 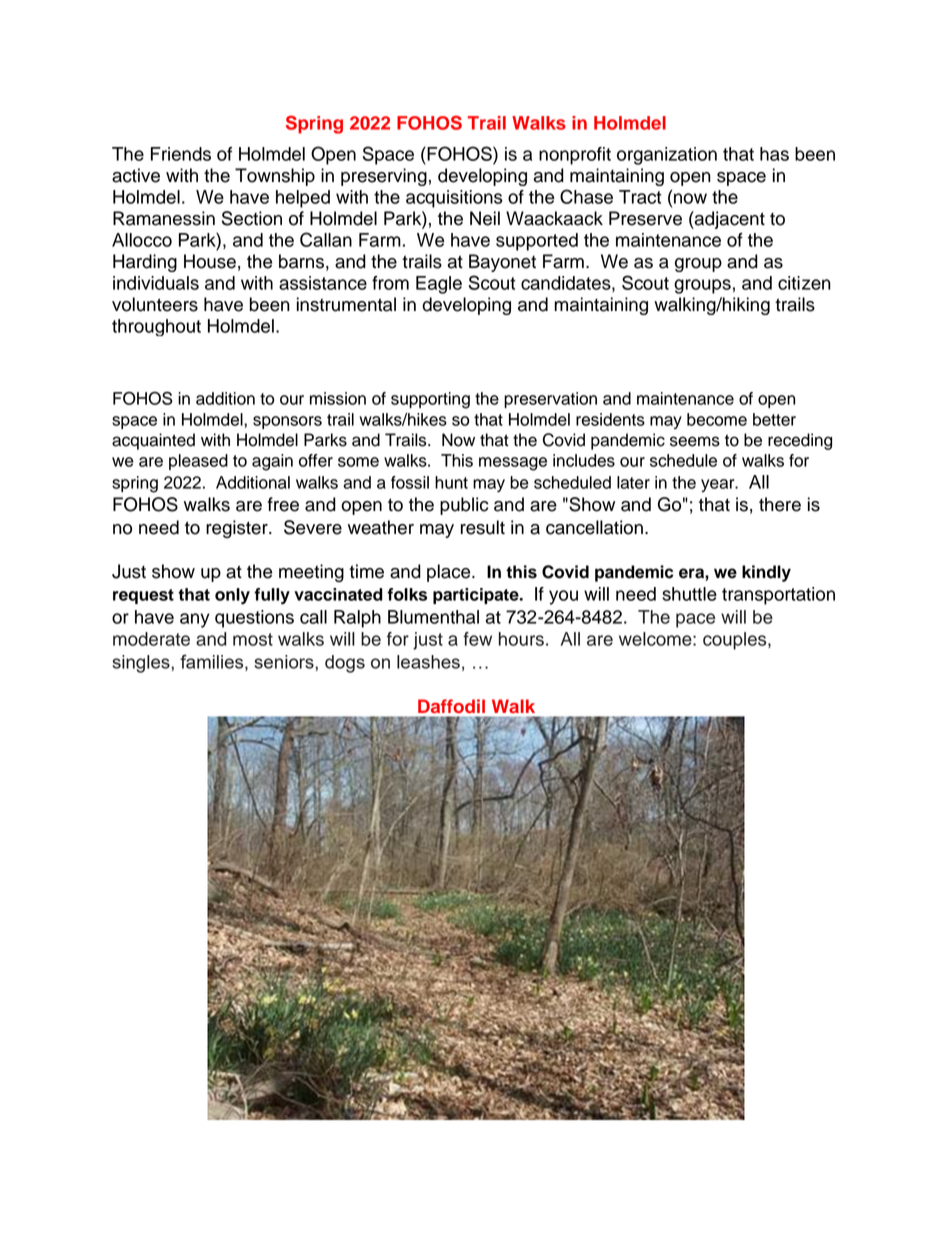 What do you see at coordinates (454, 199) in the screenshot?
I see `acquisitions` at bounding box center [454, 199].
